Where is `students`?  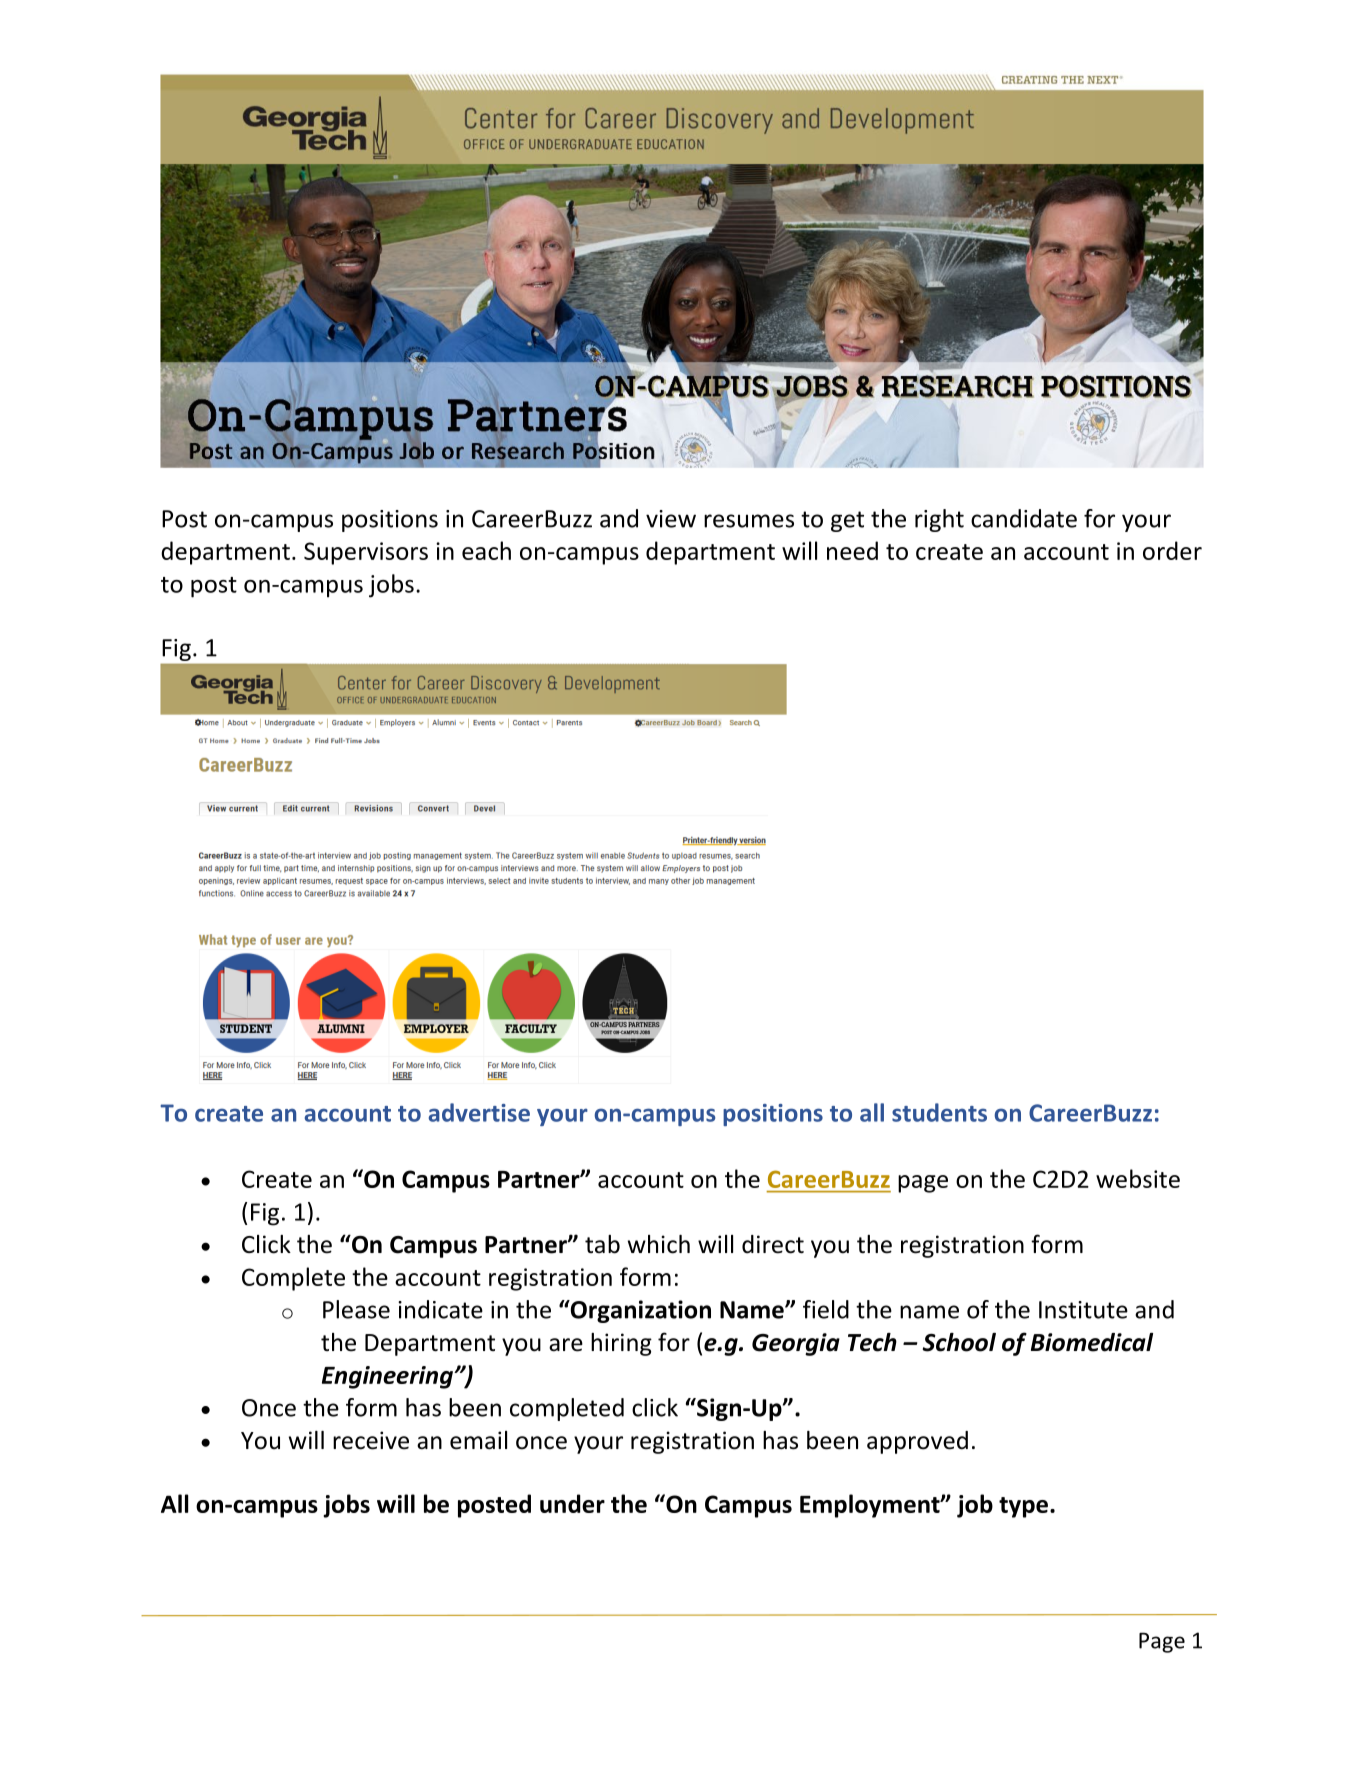
students is located at coordinates (939, 1112).
